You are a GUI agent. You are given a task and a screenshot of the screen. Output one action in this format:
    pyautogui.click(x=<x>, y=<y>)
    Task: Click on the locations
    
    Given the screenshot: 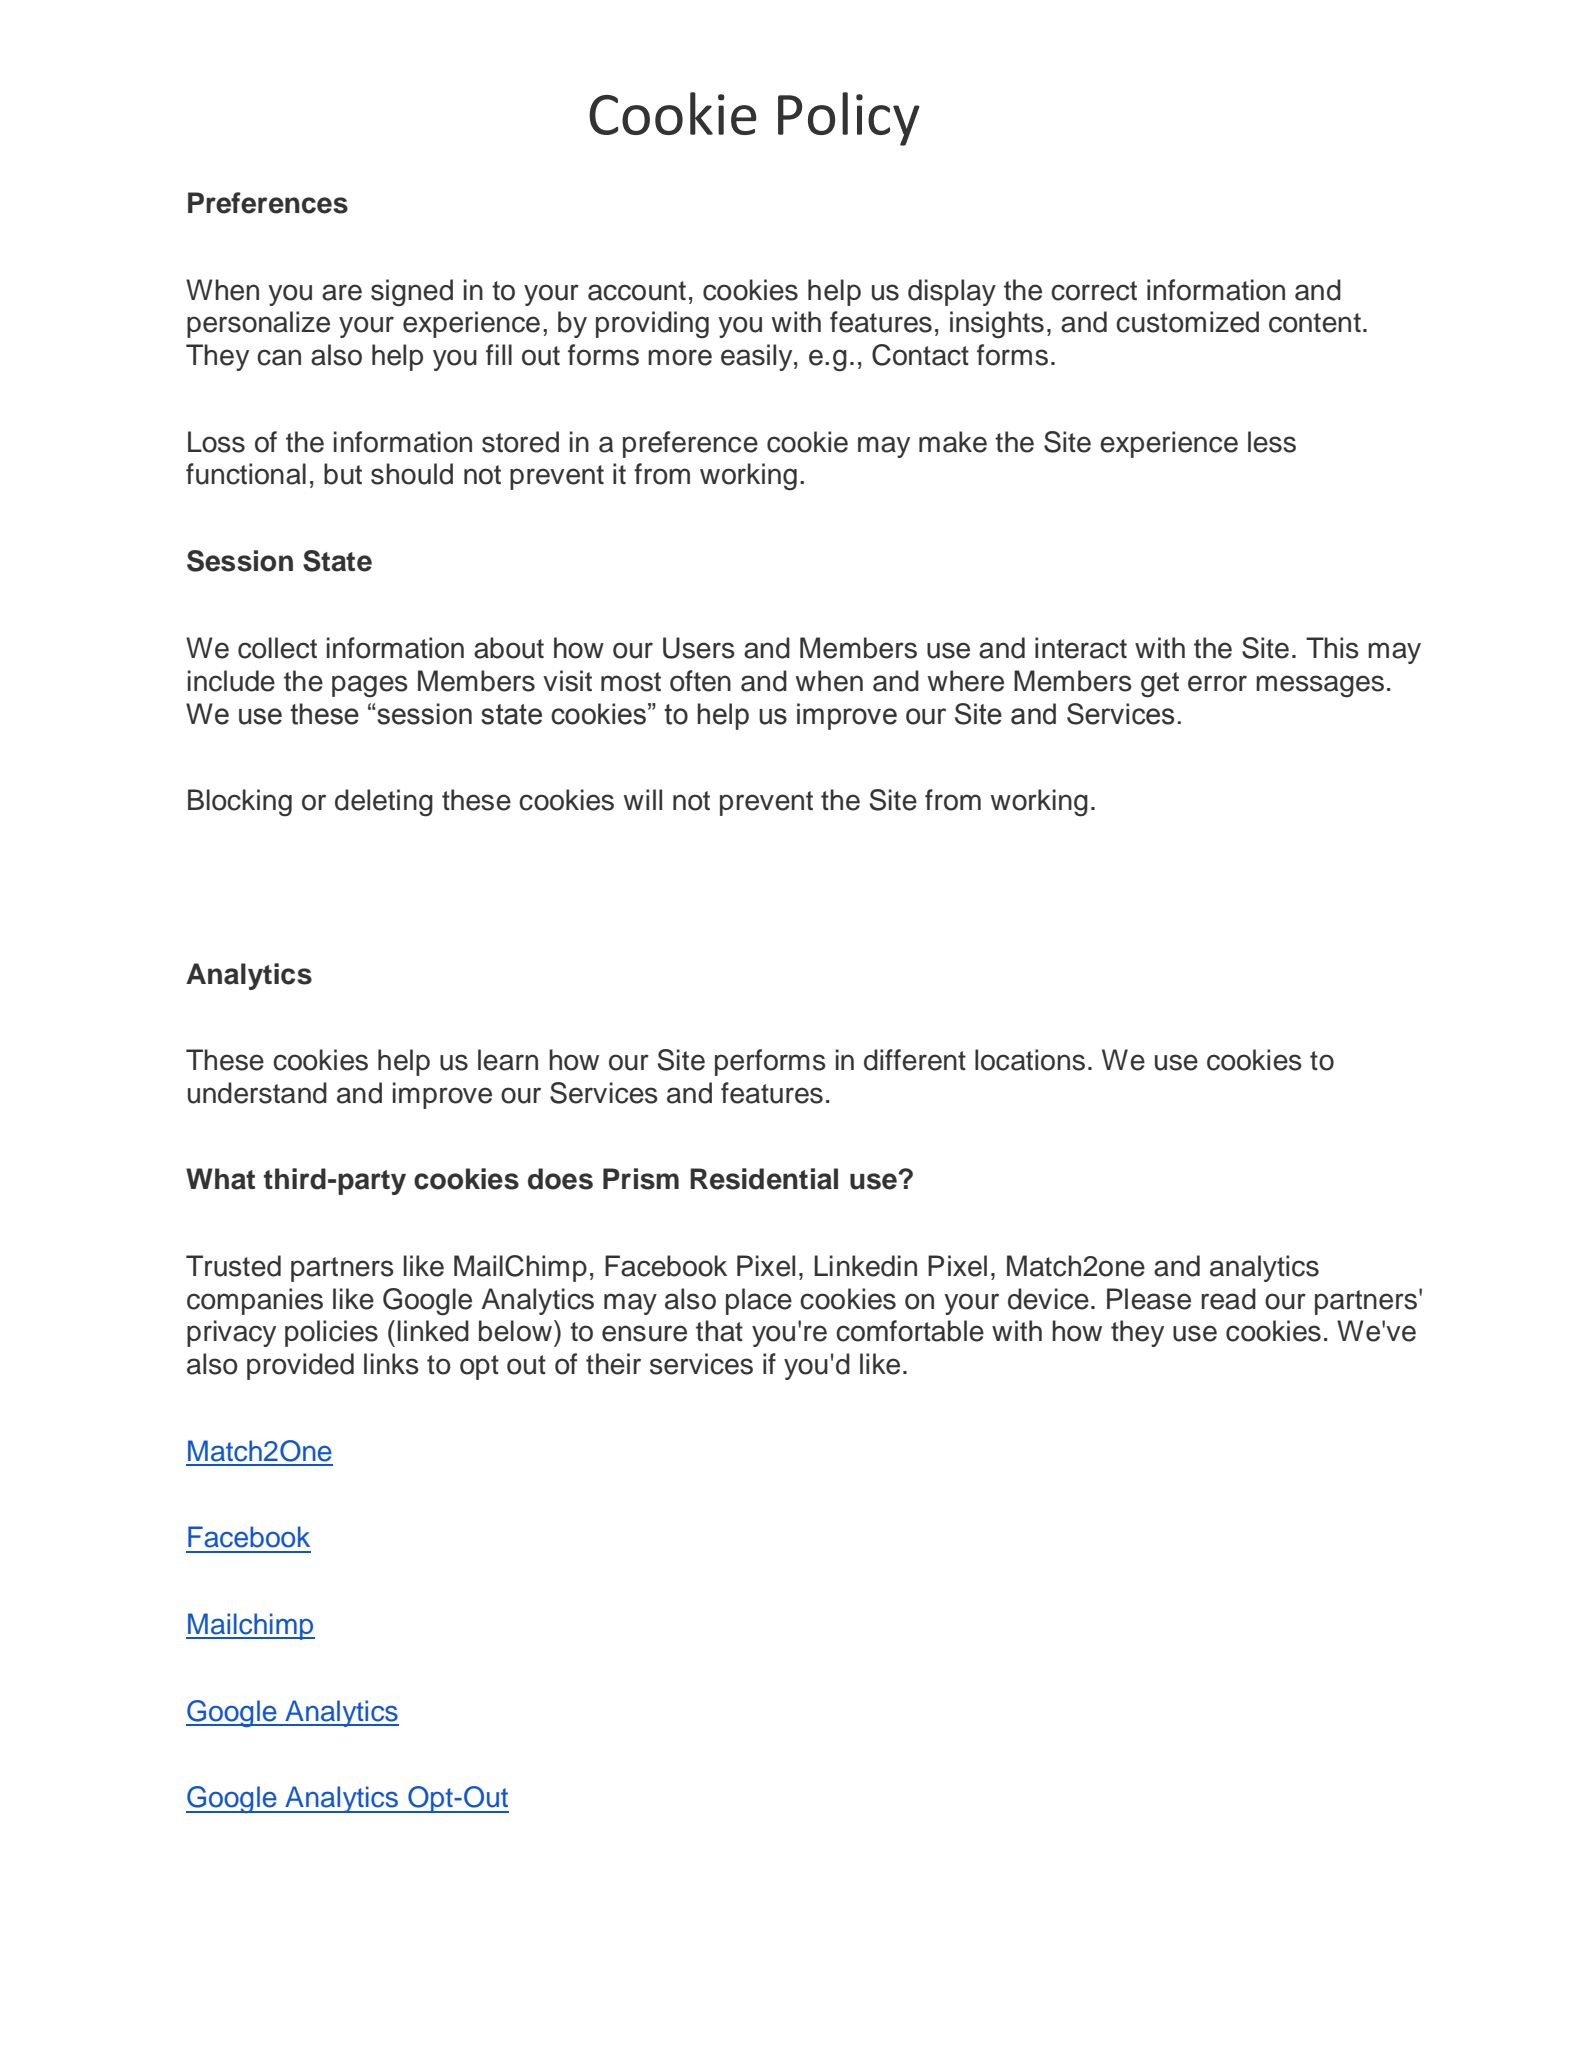 What is the action you would take?
    pyautogui.click(x=1030, y=1060)
